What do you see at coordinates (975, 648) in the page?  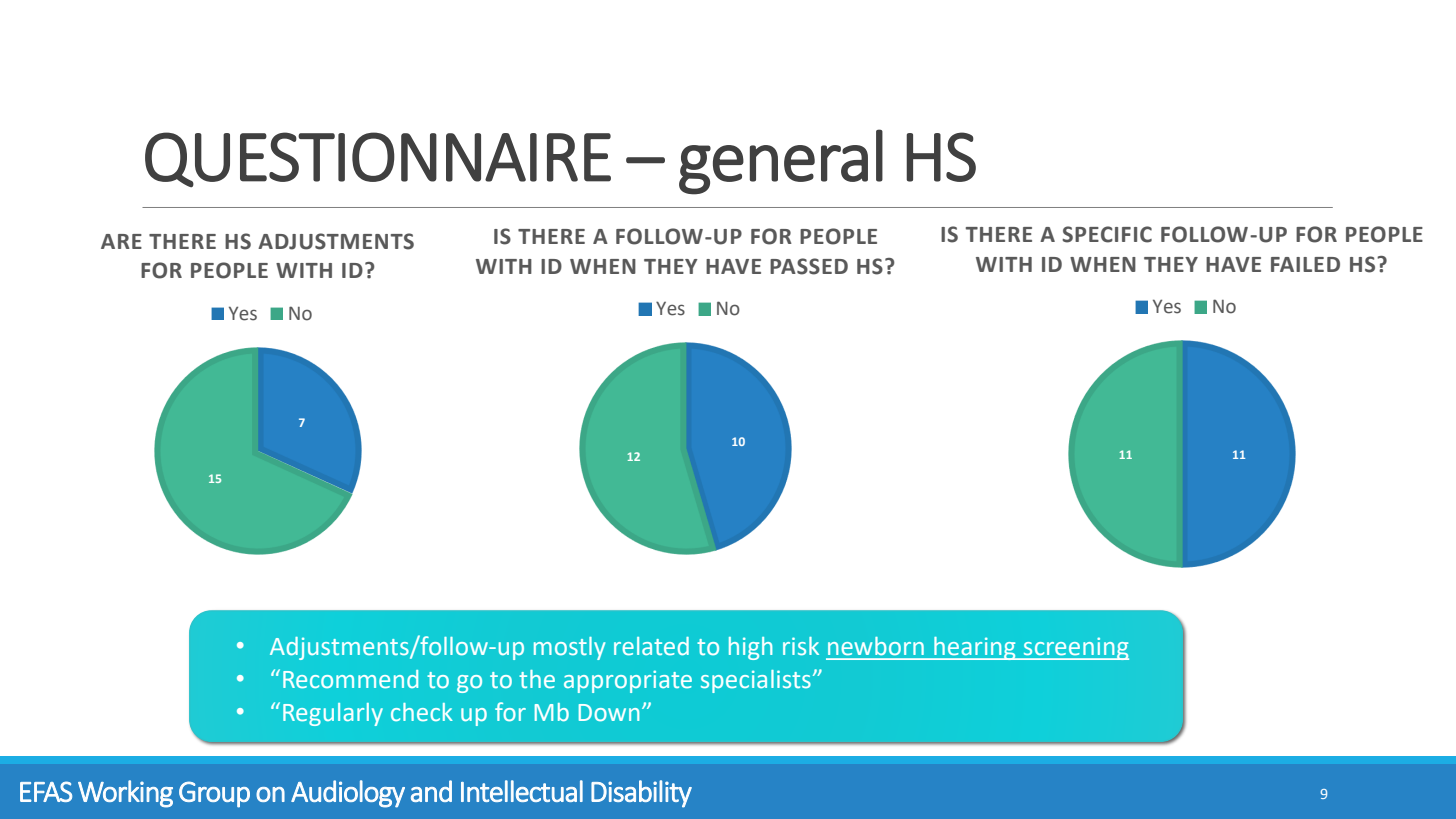 I see `hearing` at bounding box center [975, 648].
